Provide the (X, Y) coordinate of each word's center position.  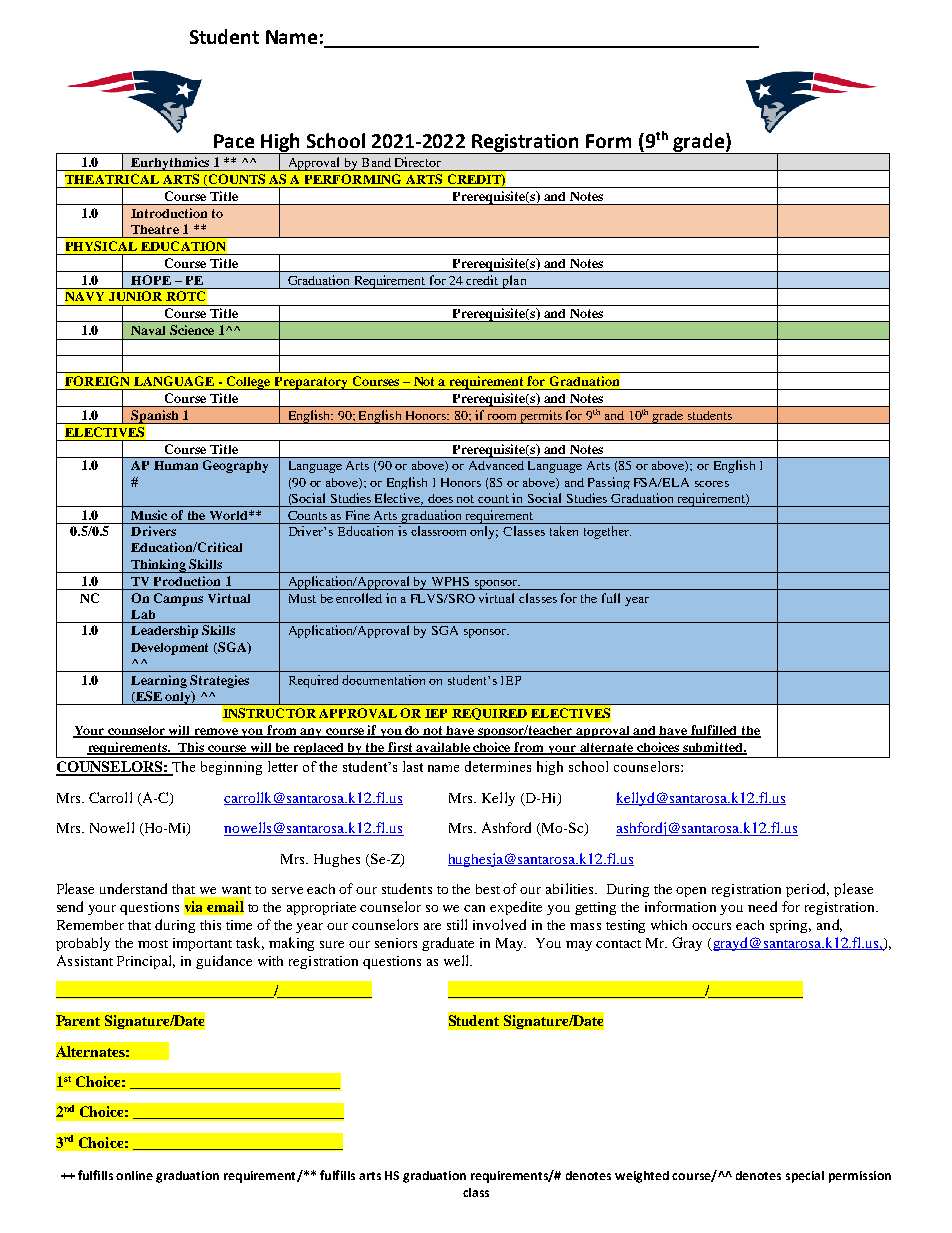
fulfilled (714, 731)
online (134, 1175)
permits (541, 417)
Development (169, 649)
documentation (383, 680)
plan (514, 282)
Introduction (169, 213)
